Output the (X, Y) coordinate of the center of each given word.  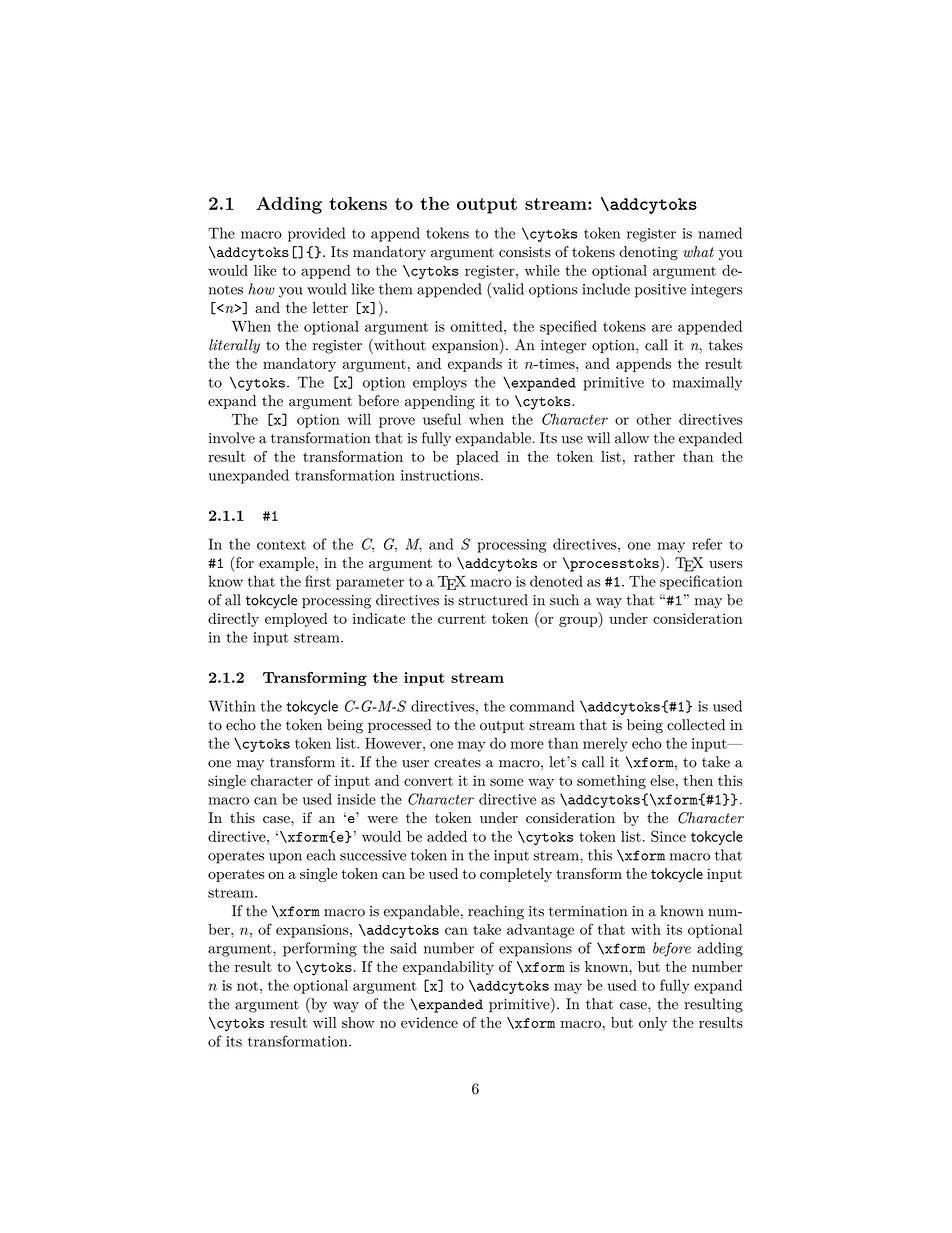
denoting (648, 253)
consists (525, 252)
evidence (429, 1022)
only (653, 1024)
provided (316, 234)
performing (320, 949)
